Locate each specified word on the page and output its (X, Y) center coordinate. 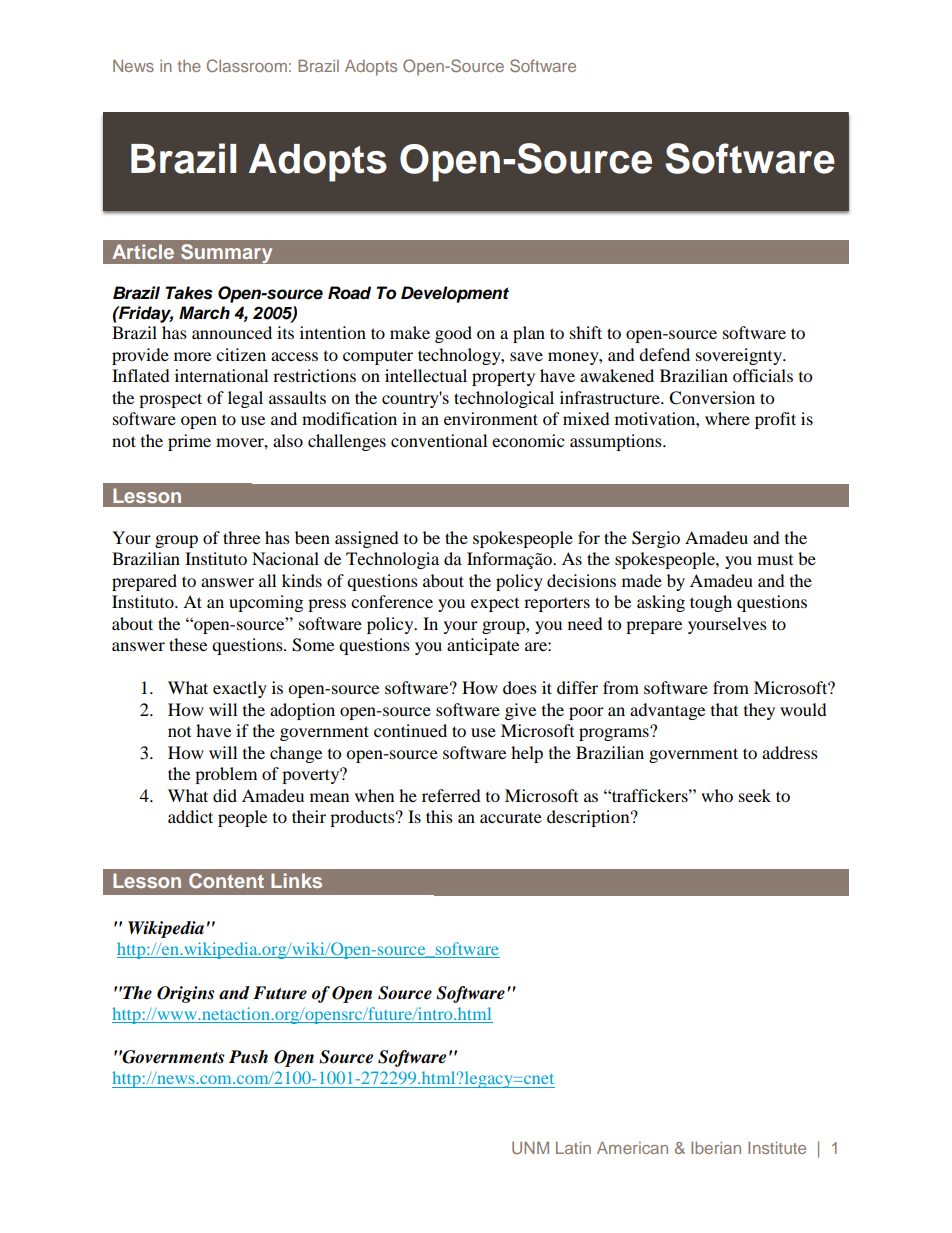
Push (248, 1057)
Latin (573, 1148)
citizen (241, 354)
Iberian (716, 1148)
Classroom (247, 65)
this (439, 816)
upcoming (266, 603)
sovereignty (740, 356)
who (717, 795)
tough (711, 603)
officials (763, 375)
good (453, 334)
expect (495, 605)
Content (226, 881)
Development (455, 294)
